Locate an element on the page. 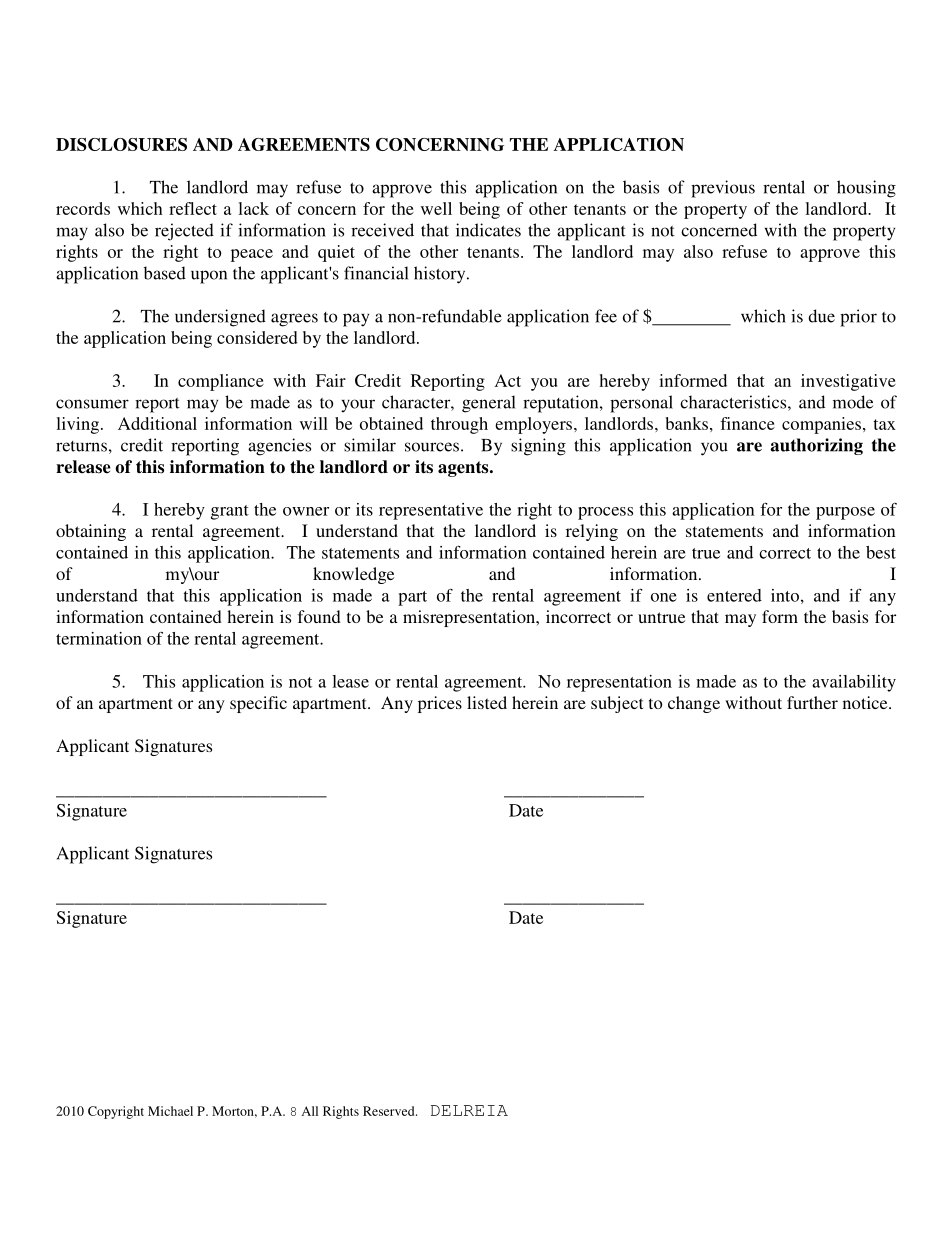  entered is located at coordinates (734, 595).
